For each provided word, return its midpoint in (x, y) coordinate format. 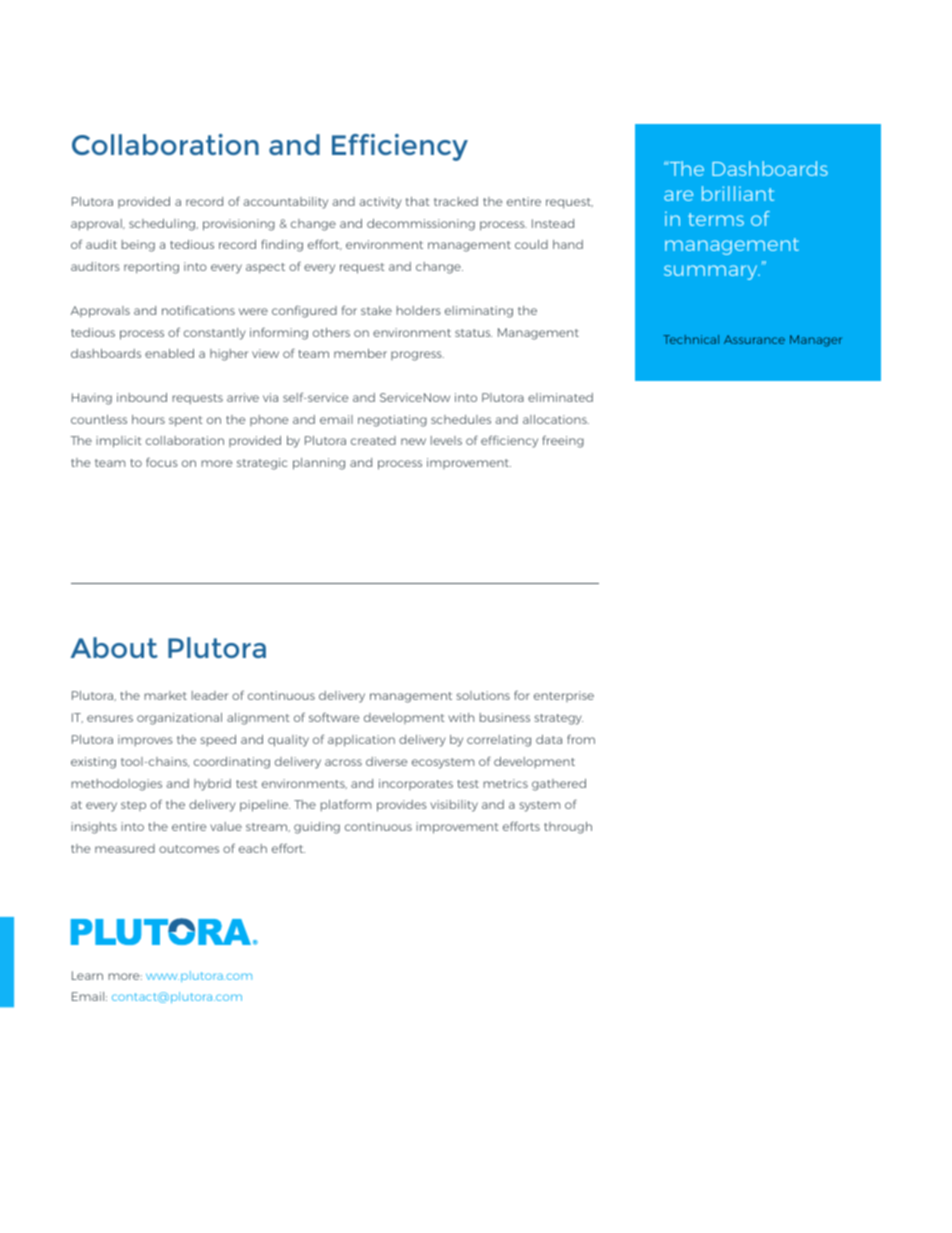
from (581, 739)
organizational (179, 719)
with (461, 717)
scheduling (163, 225)
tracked (456, 201)
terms (716, 219)
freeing (563, 441)
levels (446, 440)
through (568, 828)
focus (162, 462)
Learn (87, 975)
